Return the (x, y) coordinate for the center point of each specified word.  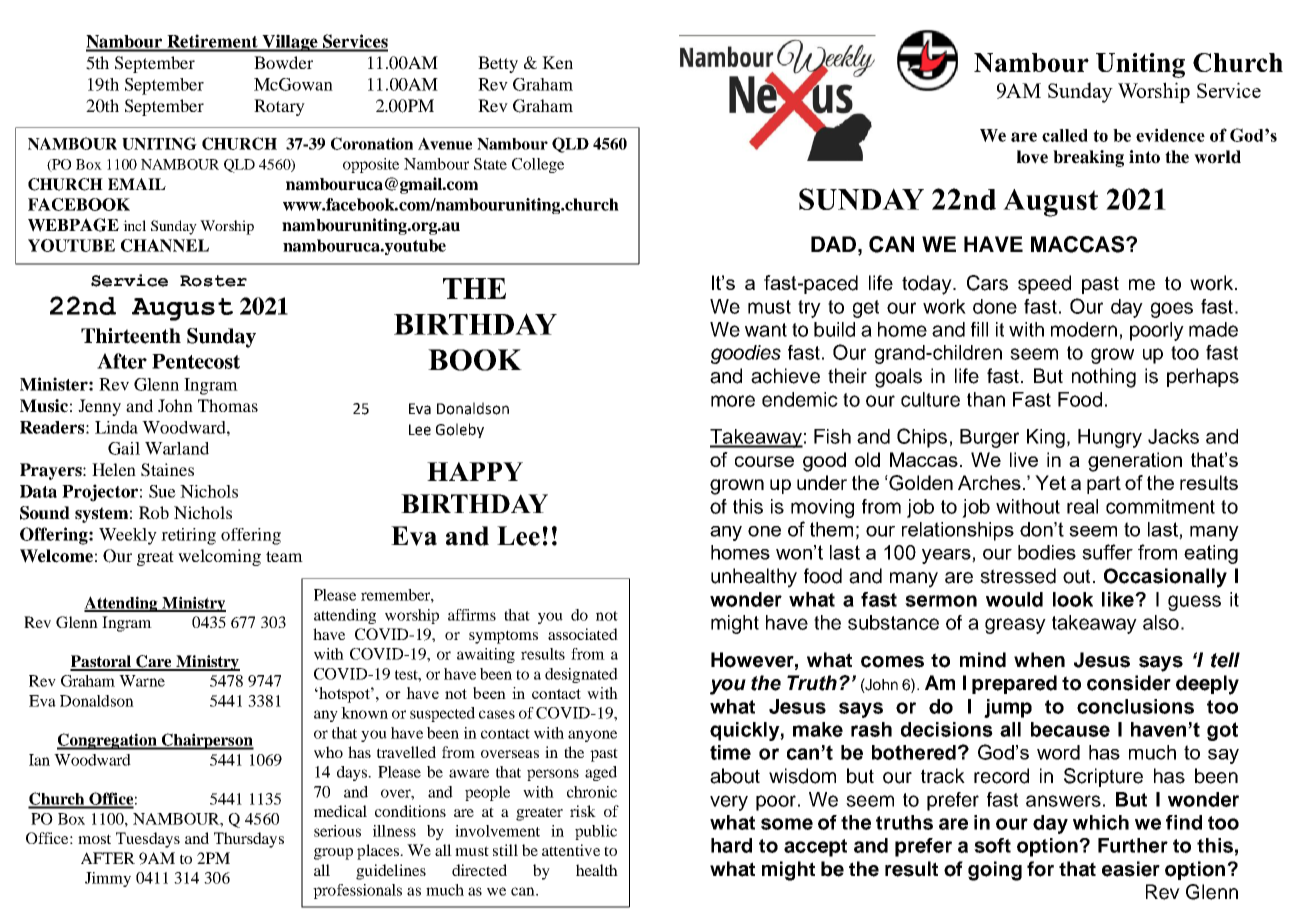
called (1065, 135)
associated (583, 634)
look (1073, 599)
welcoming (219, 557)
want (766, 330)
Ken (557, 62)
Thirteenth (131, 336)
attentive (571, 850)
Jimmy (108, 879)
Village (290, 43)
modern (1084, 329)
